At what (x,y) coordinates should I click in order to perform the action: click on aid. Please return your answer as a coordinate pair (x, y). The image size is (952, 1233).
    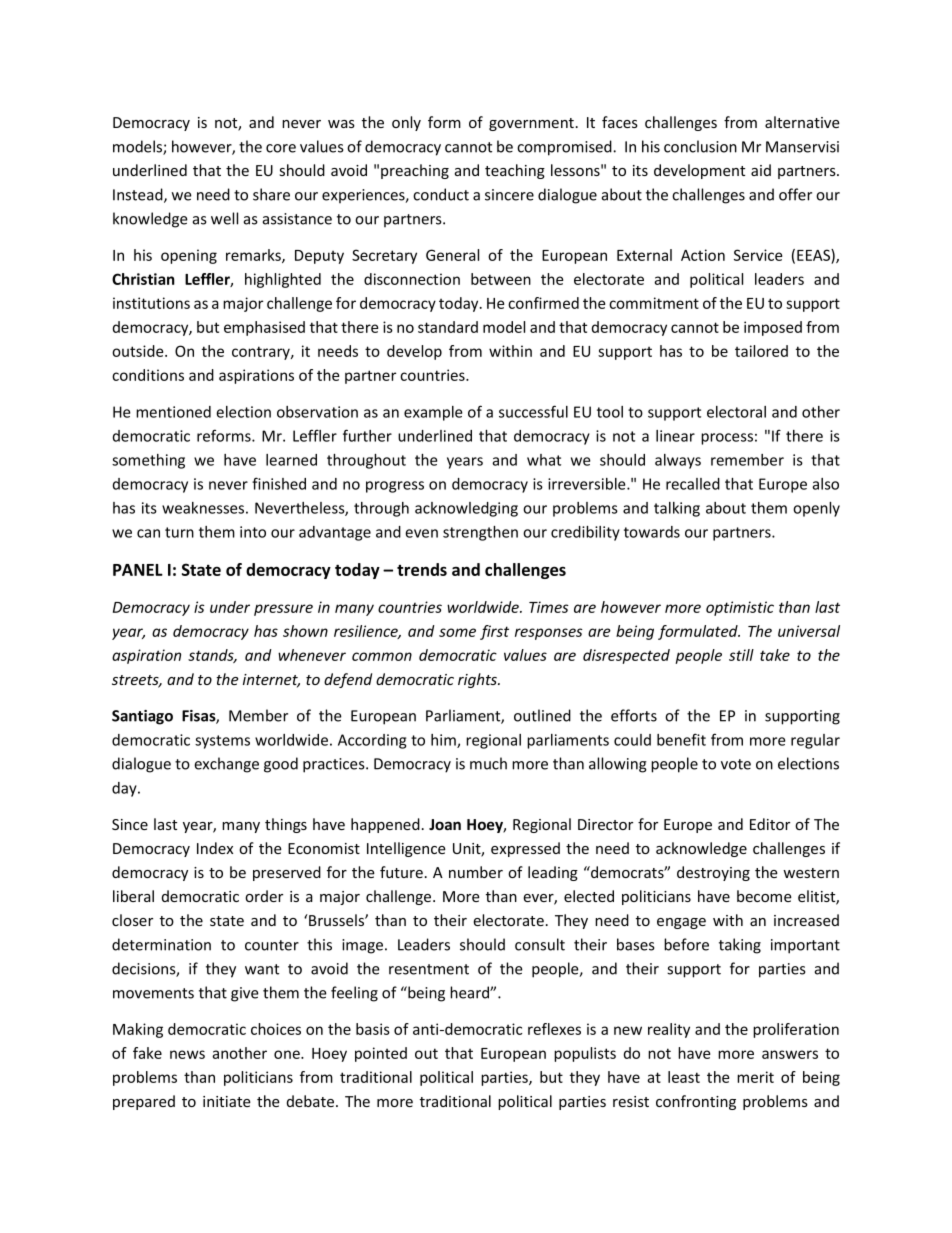
    Looking at the image, I should click on (761, 170).
